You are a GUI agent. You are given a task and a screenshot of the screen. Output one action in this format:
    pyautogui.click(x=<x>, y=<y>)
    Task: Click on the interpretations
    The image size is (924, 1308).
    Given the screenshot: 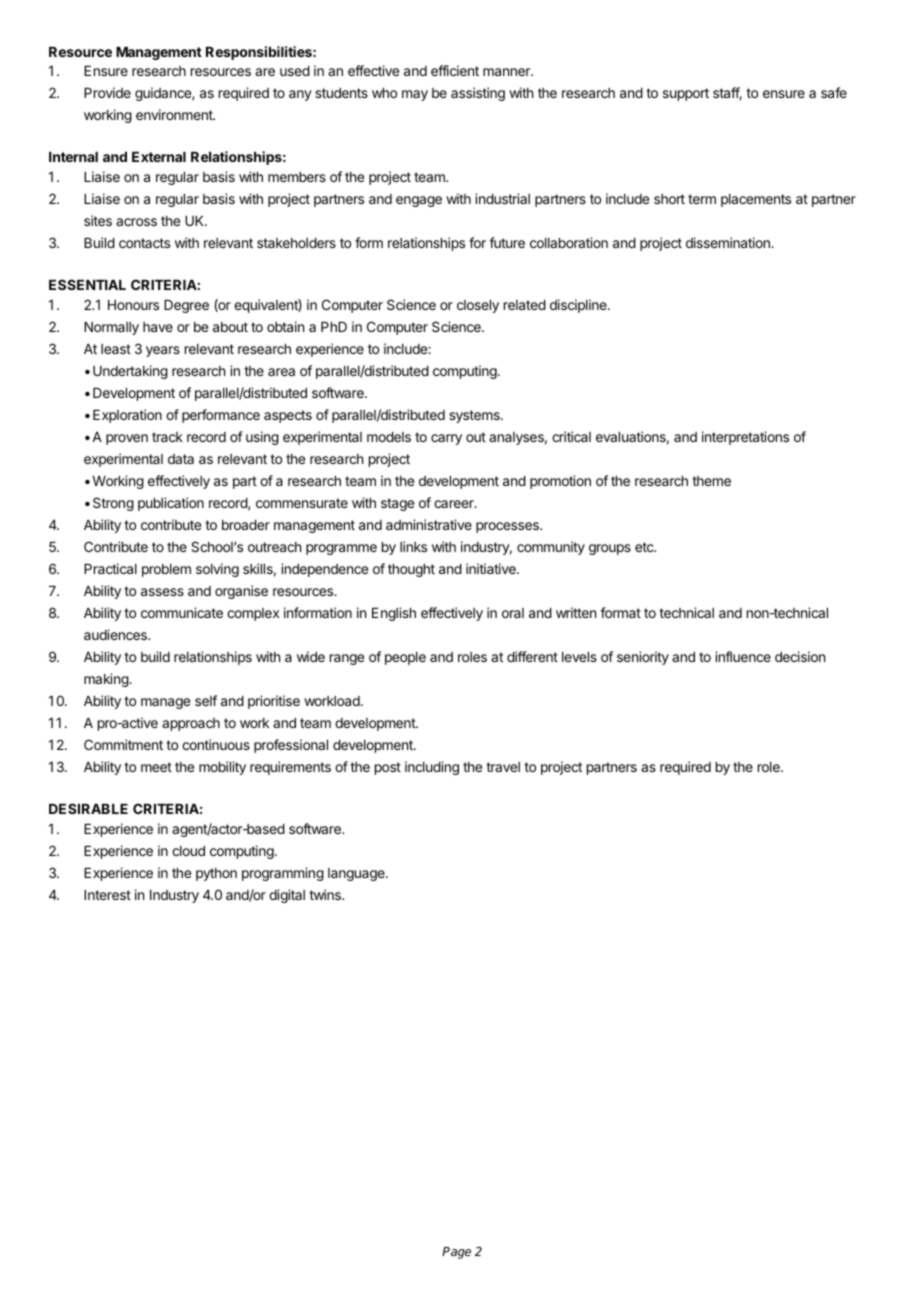 What is the action you would take?
    pyautogui.click(x=745, y=438)
